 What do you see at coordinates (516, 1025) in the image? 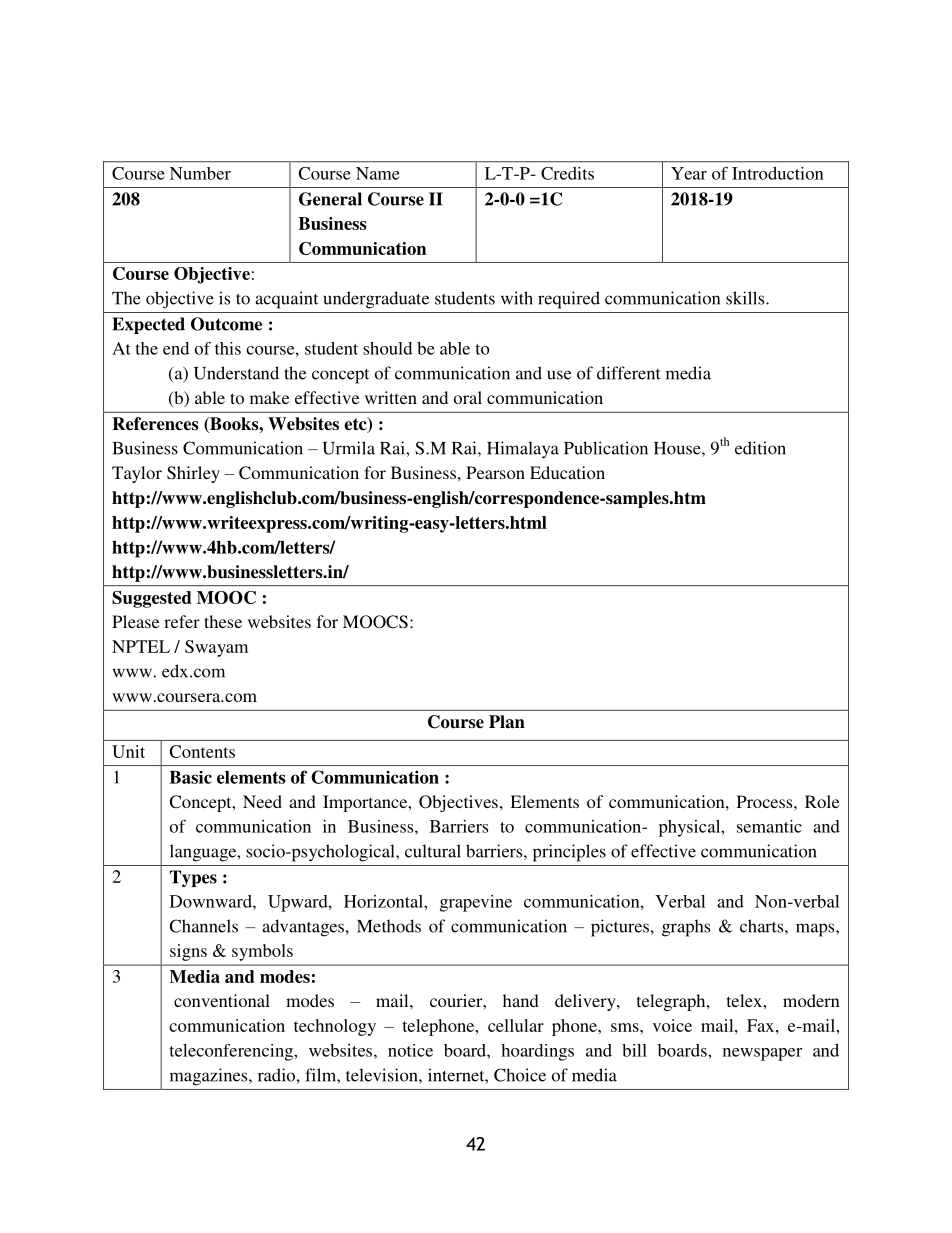
I see `cellular` at bounding box center [516, 1025].
